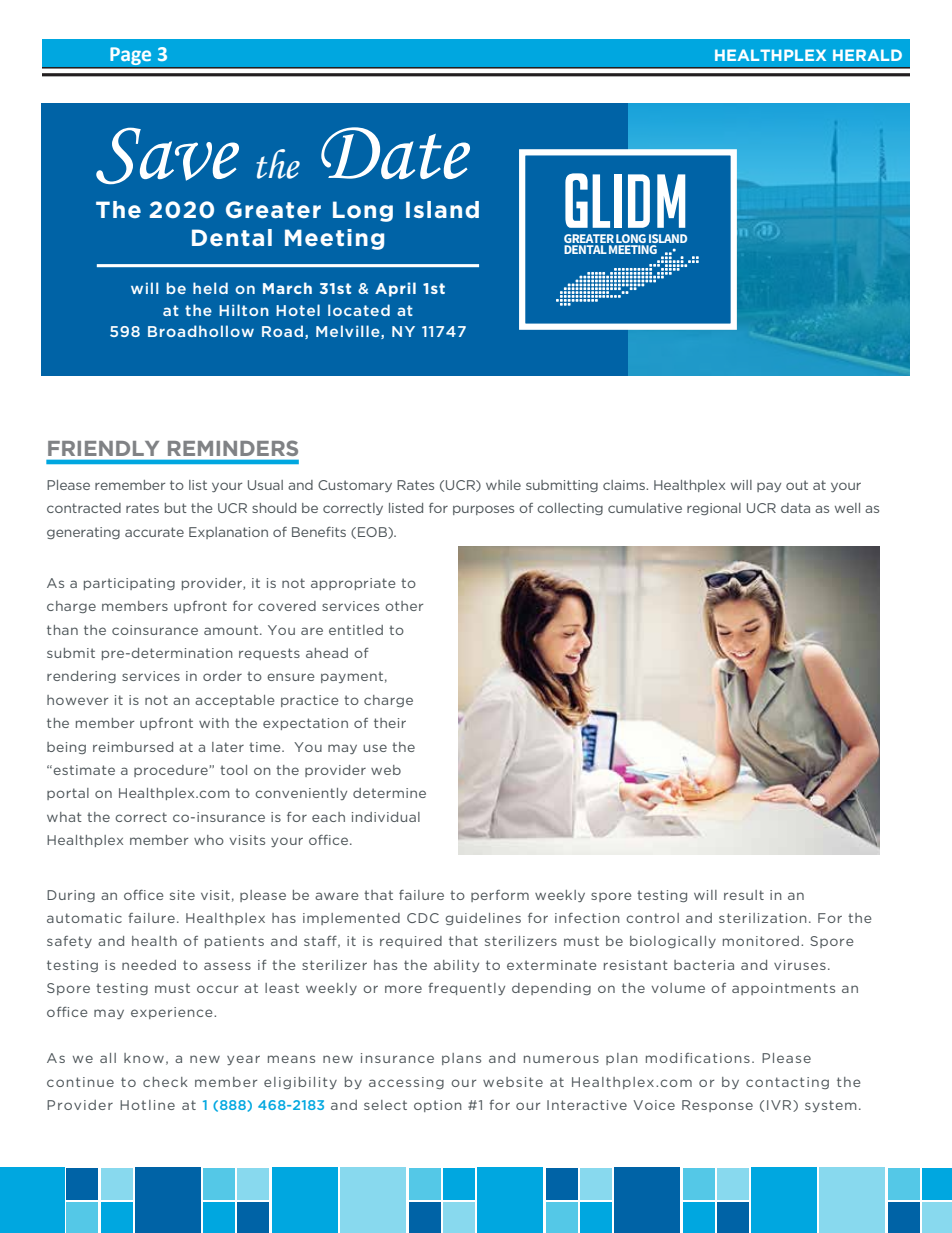 The height and width of the image is (1233, 952). Describe the element at coordinates (395, 289) in the image. I see `April` at that location.
